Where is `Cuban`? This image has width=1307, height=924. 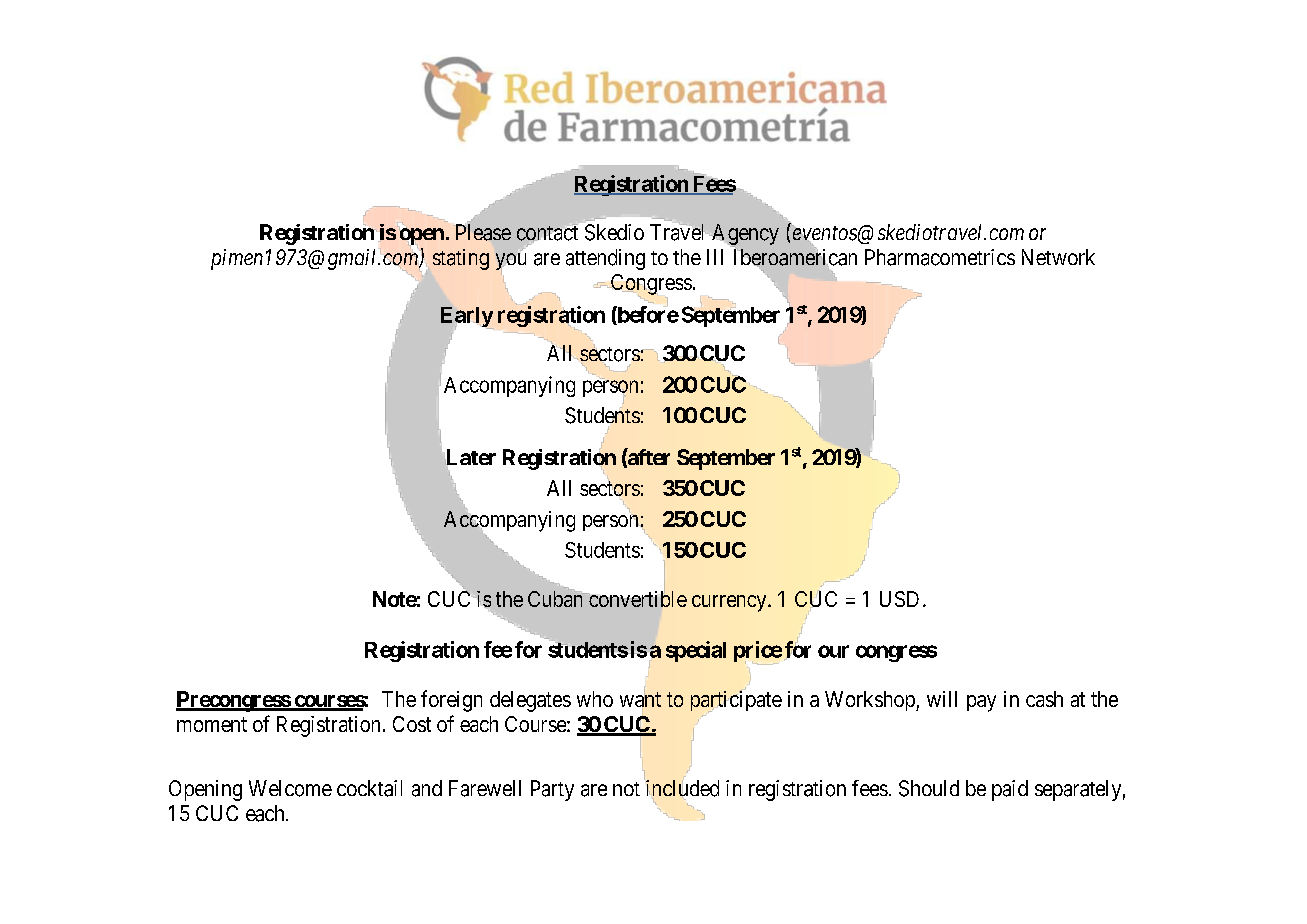
Cuban is located at coordinates (557, 598).
